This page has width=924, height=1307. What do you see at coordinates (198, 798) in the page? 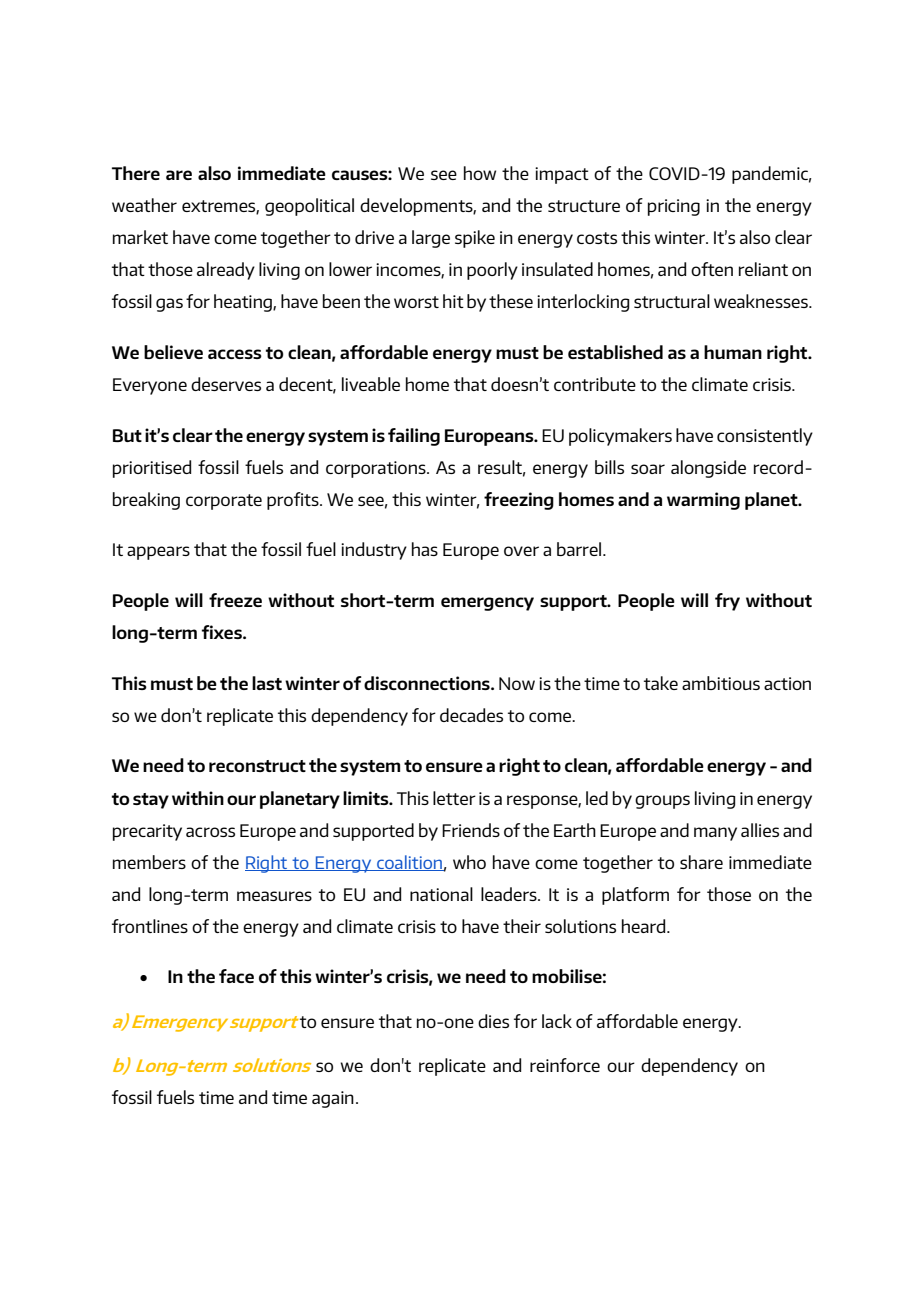
I see `within` at bounding box center [198, 798].
